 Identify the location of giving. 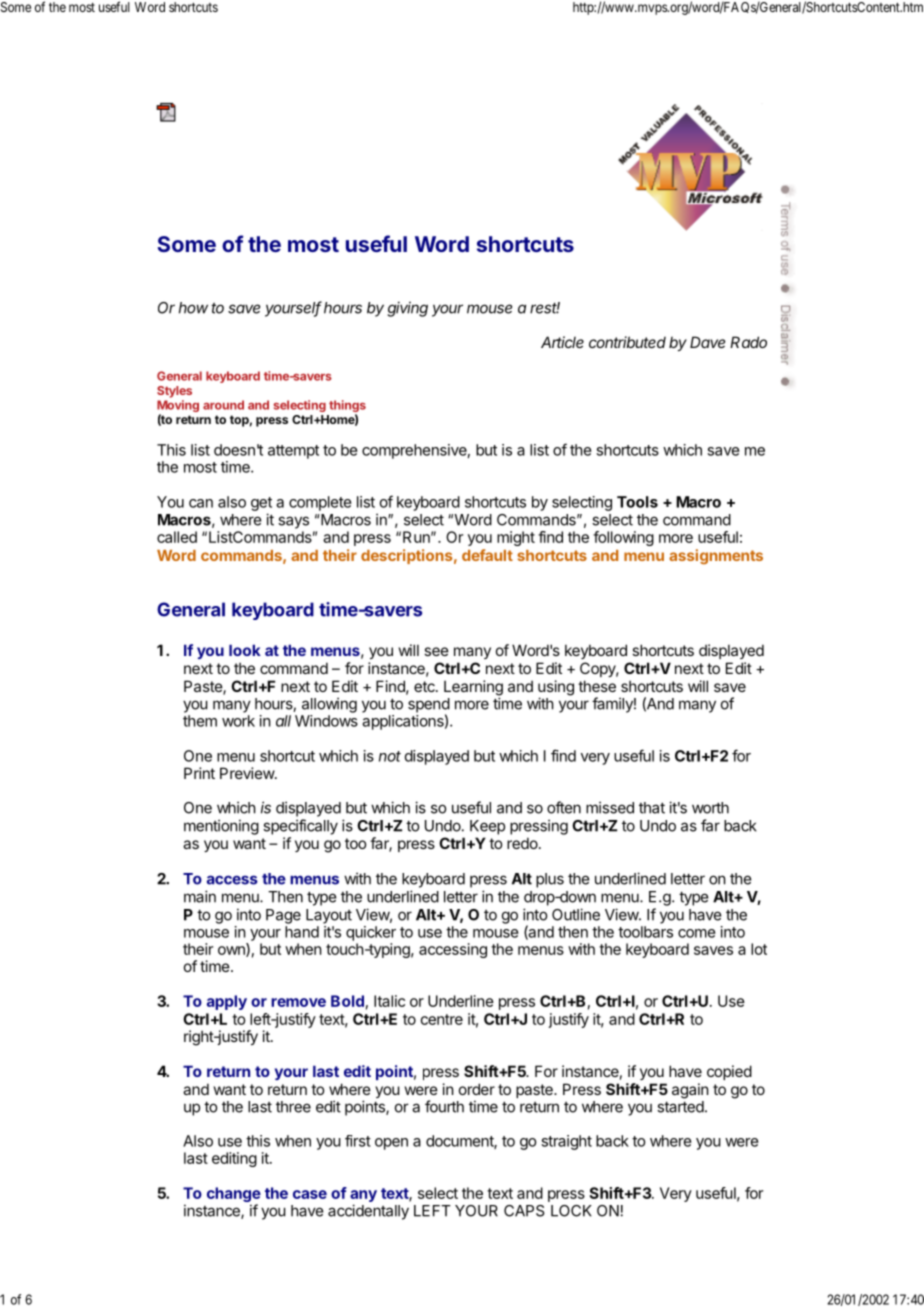
(408, 309).
